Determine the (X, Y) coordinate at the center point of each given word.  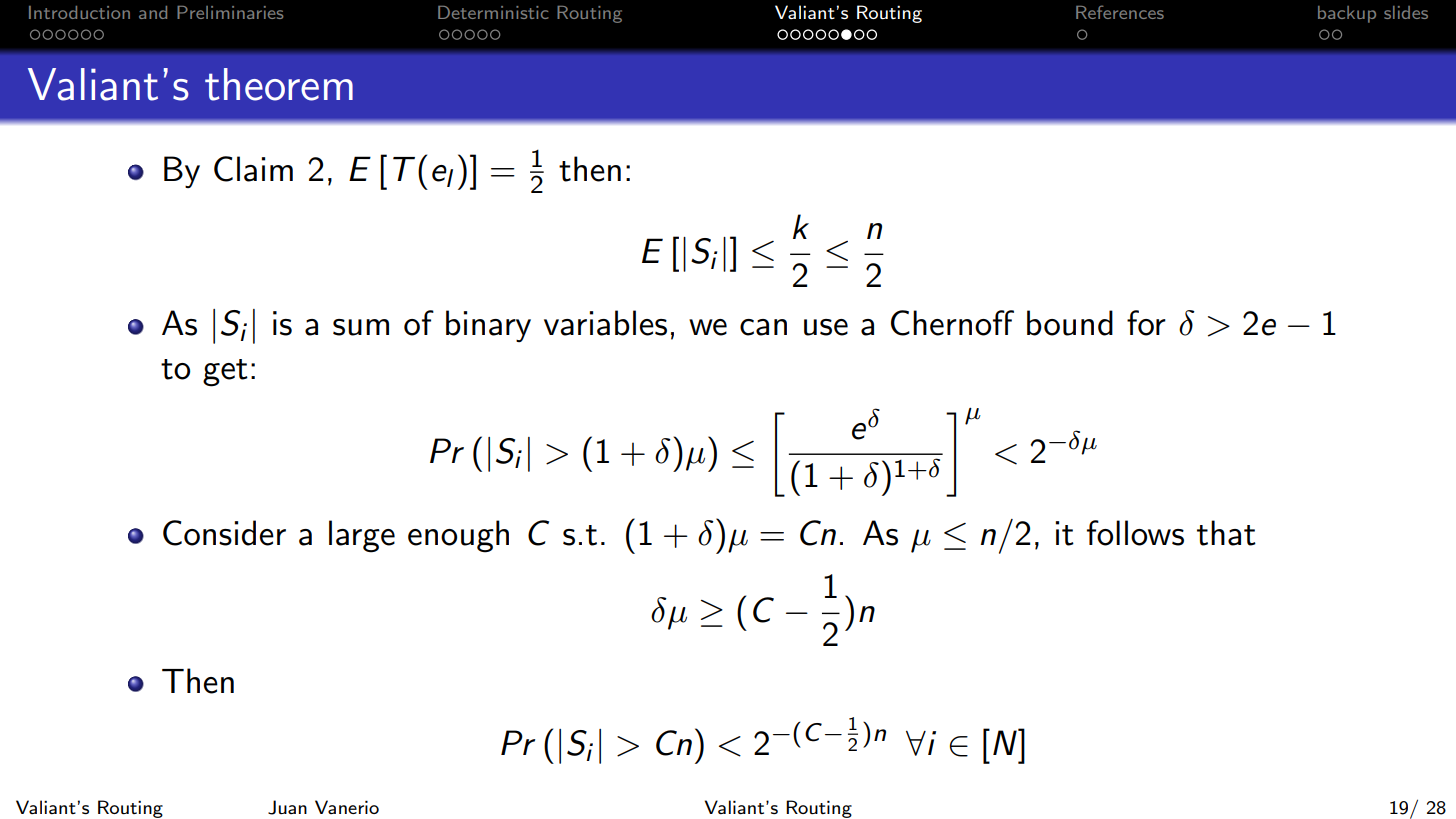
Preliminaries (230, 12)
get (225, 373)
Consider (224, 533)
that (1226, 533)
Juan (287, 807)
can (763, 327)
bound (1070, 323)
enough (458, 536)
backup (1347, 14)
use (826, 327)
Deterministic (493, 12)
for (1146, 323)
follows (1135, 533)
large (362, 536)
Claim (253, 169)
